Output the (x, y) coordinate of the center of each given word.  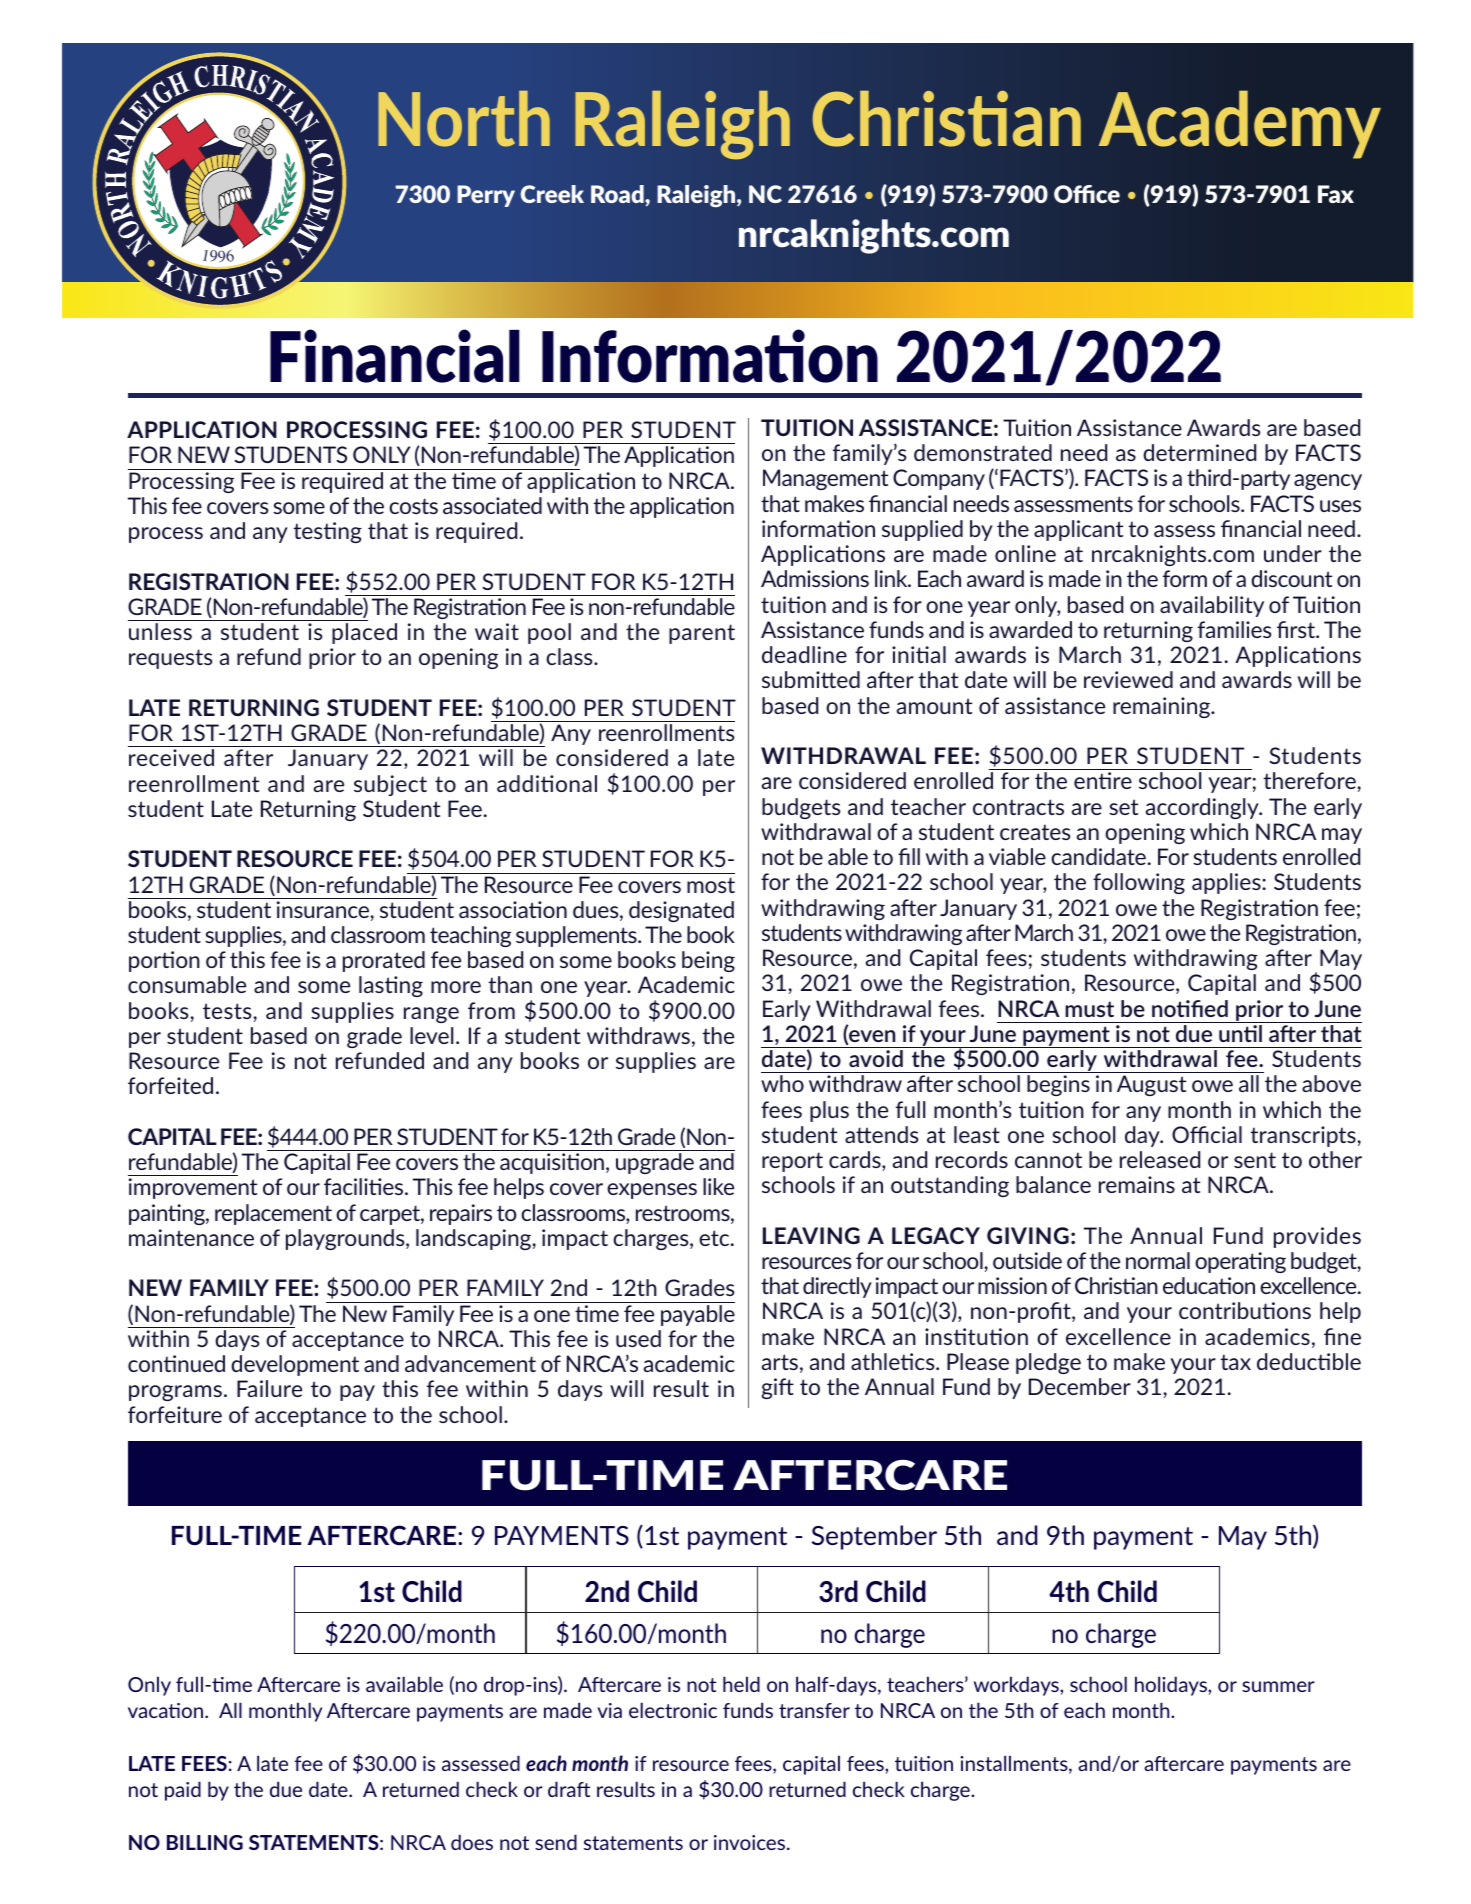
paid (183, 1791)
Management (825, 479)
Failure (269, 1388)
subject (390, 785)
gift (777, 1388)
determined (1199, 452)
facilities (365, 1186)
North (464, 119)
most (711, 885)
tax (1235, 1362)
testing (327, 532)
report (792, 1162)
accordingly (1203, 808)
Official (1207, 1134)
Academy (1240, 124)
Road (618, 194)
